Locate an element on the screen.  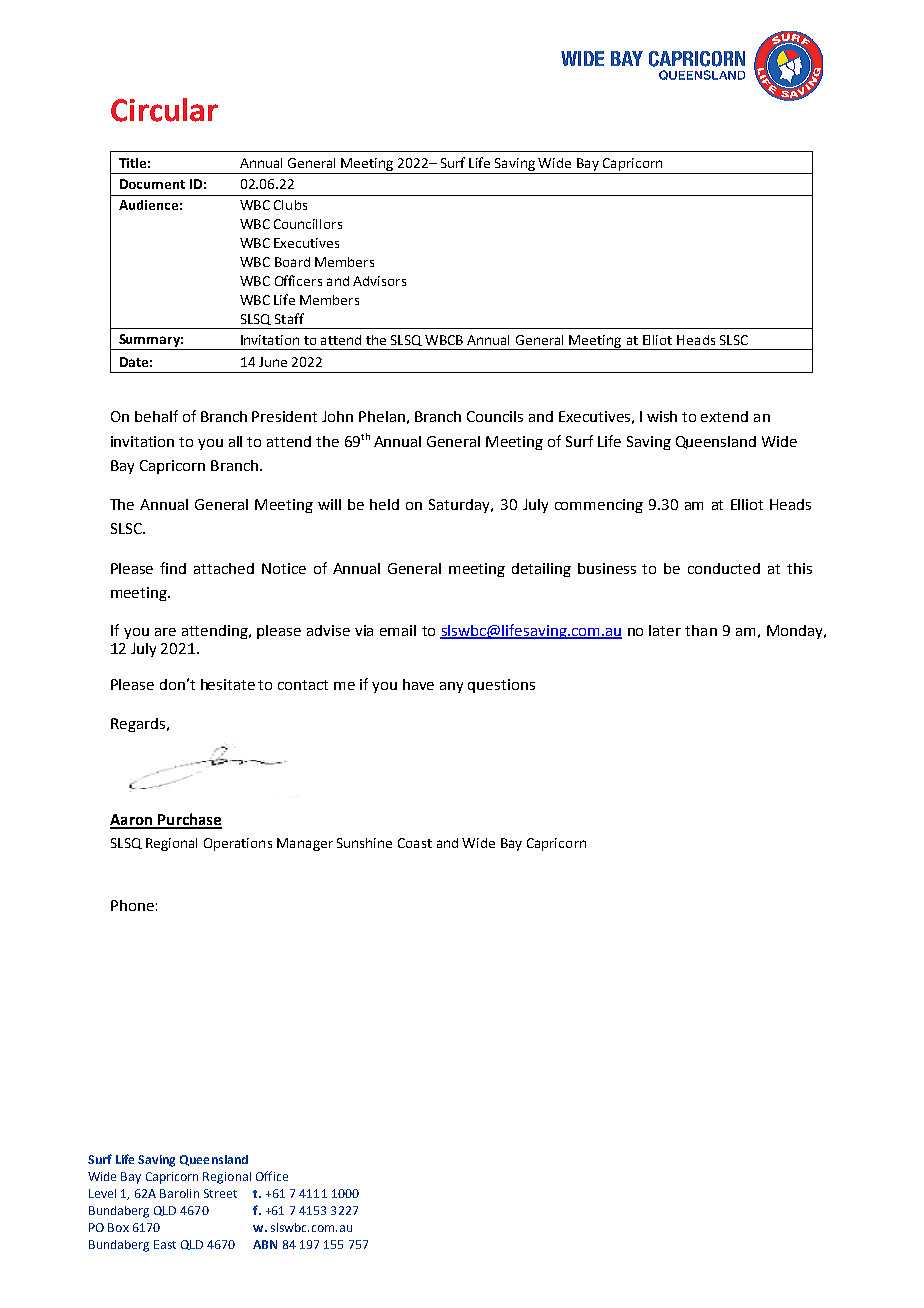
wish is located at coordinates (662, 416).
